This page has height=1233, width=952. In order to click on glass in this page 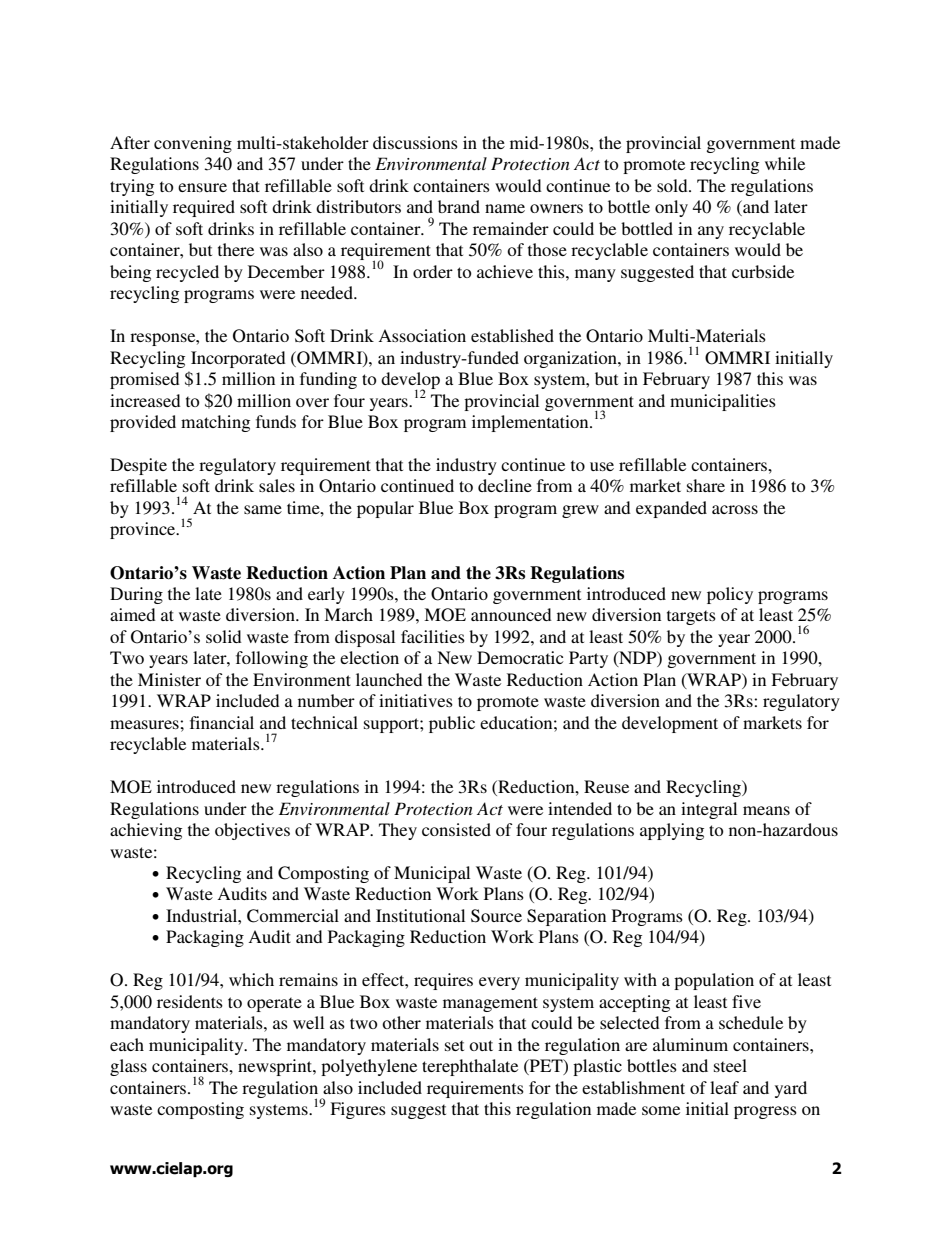, I will do `click(128, 1067)`.
